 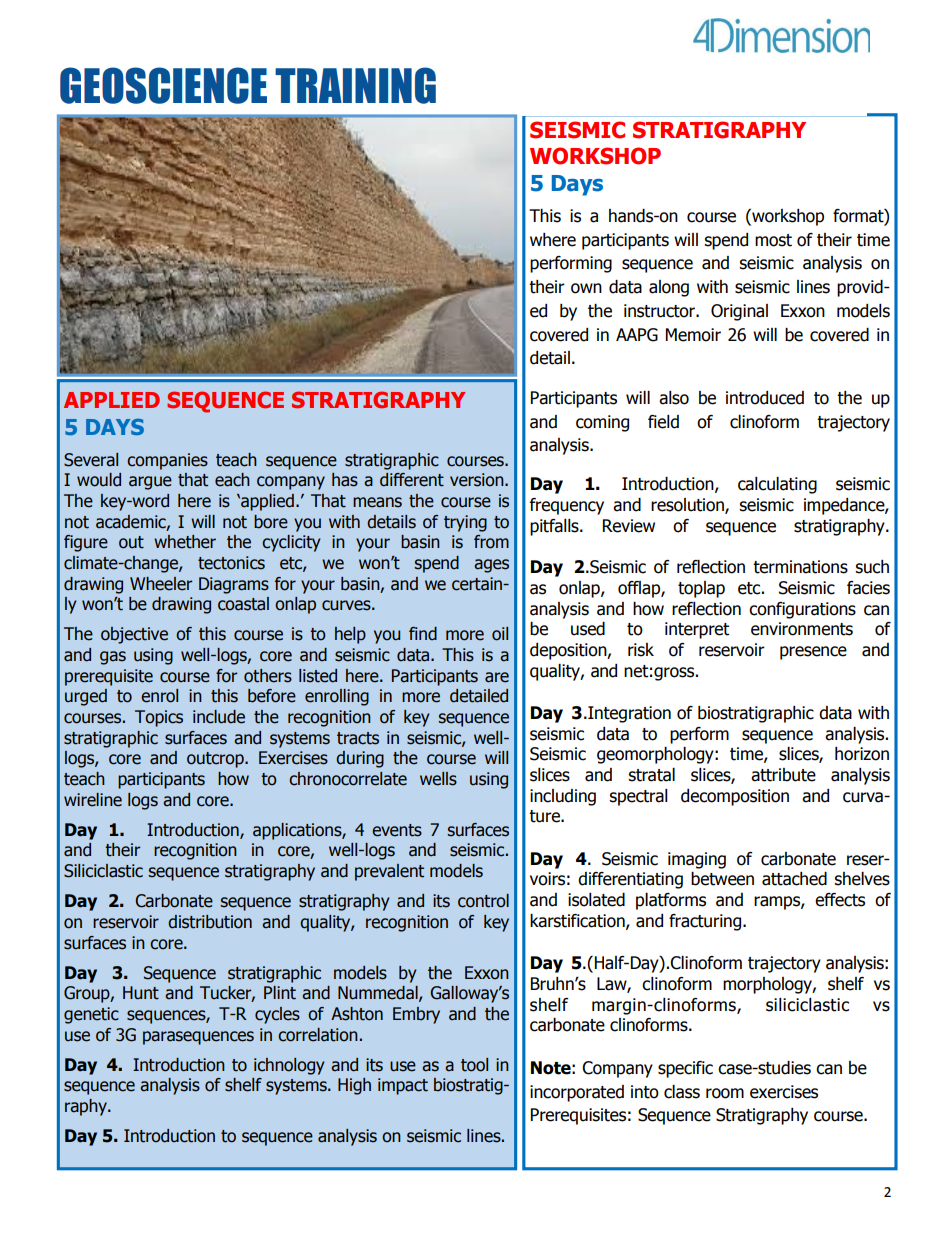 What do you see at coordinates (773, 240) in the screenshot?
I see `most` at bounding box center [773, 240].
